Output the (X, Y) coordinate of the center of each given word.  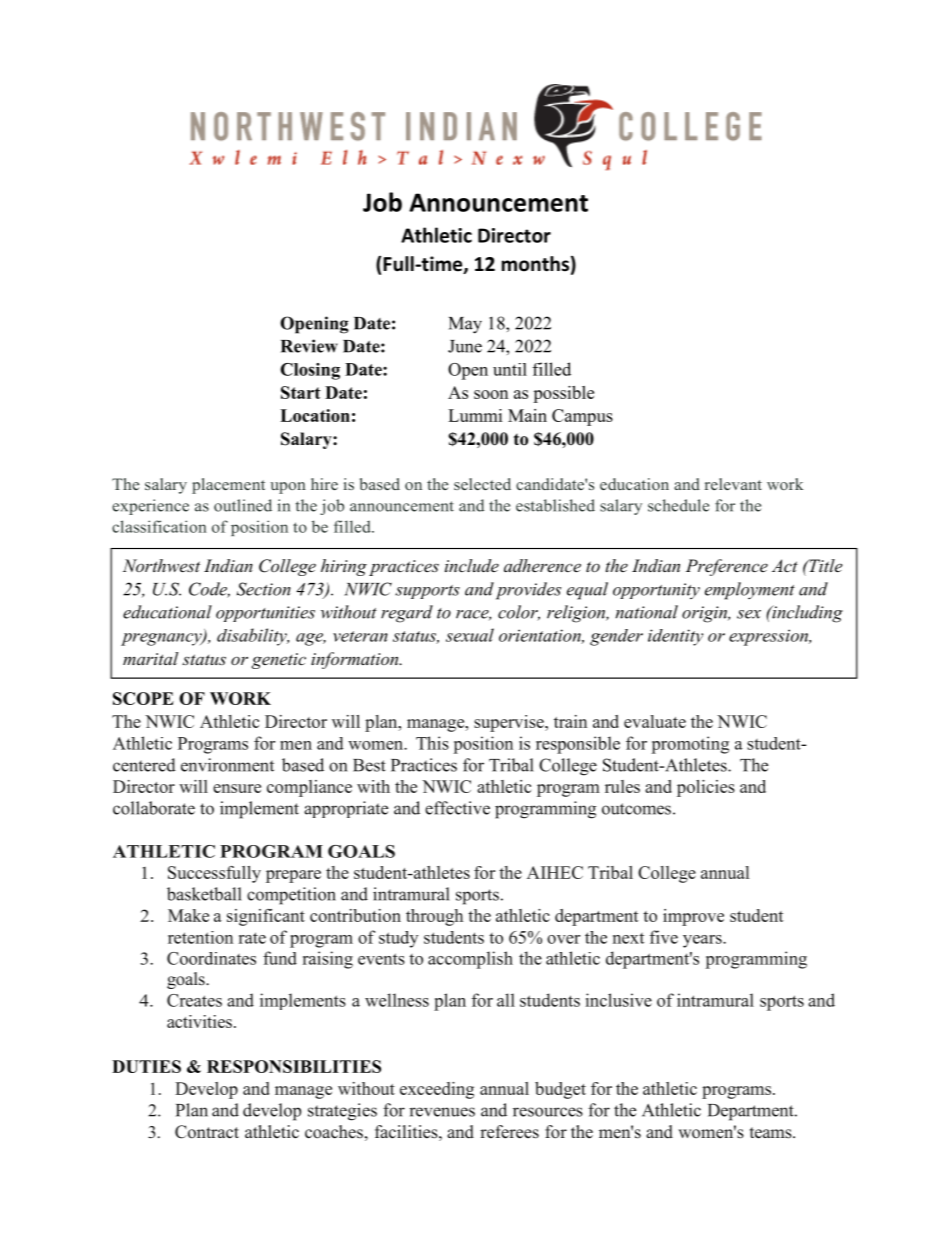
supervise (510, 723)
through (434, 917)
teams (772, 1133)
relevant (733, 484)
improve (693, 917)
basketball (204, 894)
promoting (690, 745)
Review (309, 346)
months (535, 264)
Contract (207, 1132)
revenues (442, 1112)
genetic (279, 661)
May (465, 325)
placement (228, 486)
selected (482, 484)
